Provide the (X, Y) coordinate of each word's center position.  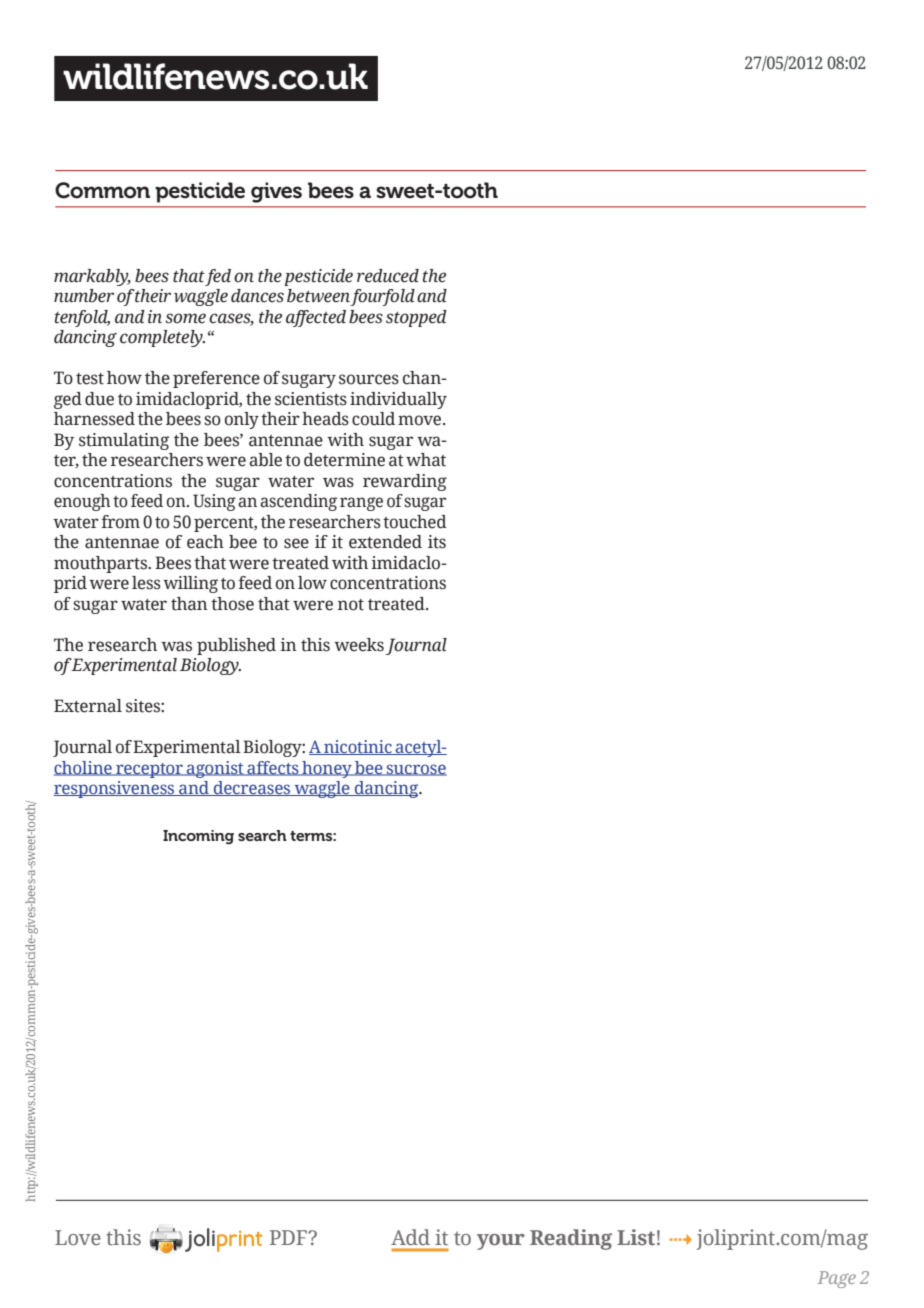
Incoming (198, 837)
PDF (290, 1237)
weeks (359, 645)
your (501, 1242)
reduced (388, 276)
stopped (416, 318)
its (437, 542)
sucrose (416, 770)
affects (273, 768)
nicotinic (358, 747)
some (185, 318)
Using (214, 502)
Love (77, 1237)
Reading (571, 1239)
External (88, 706)
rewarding (405, 482)
